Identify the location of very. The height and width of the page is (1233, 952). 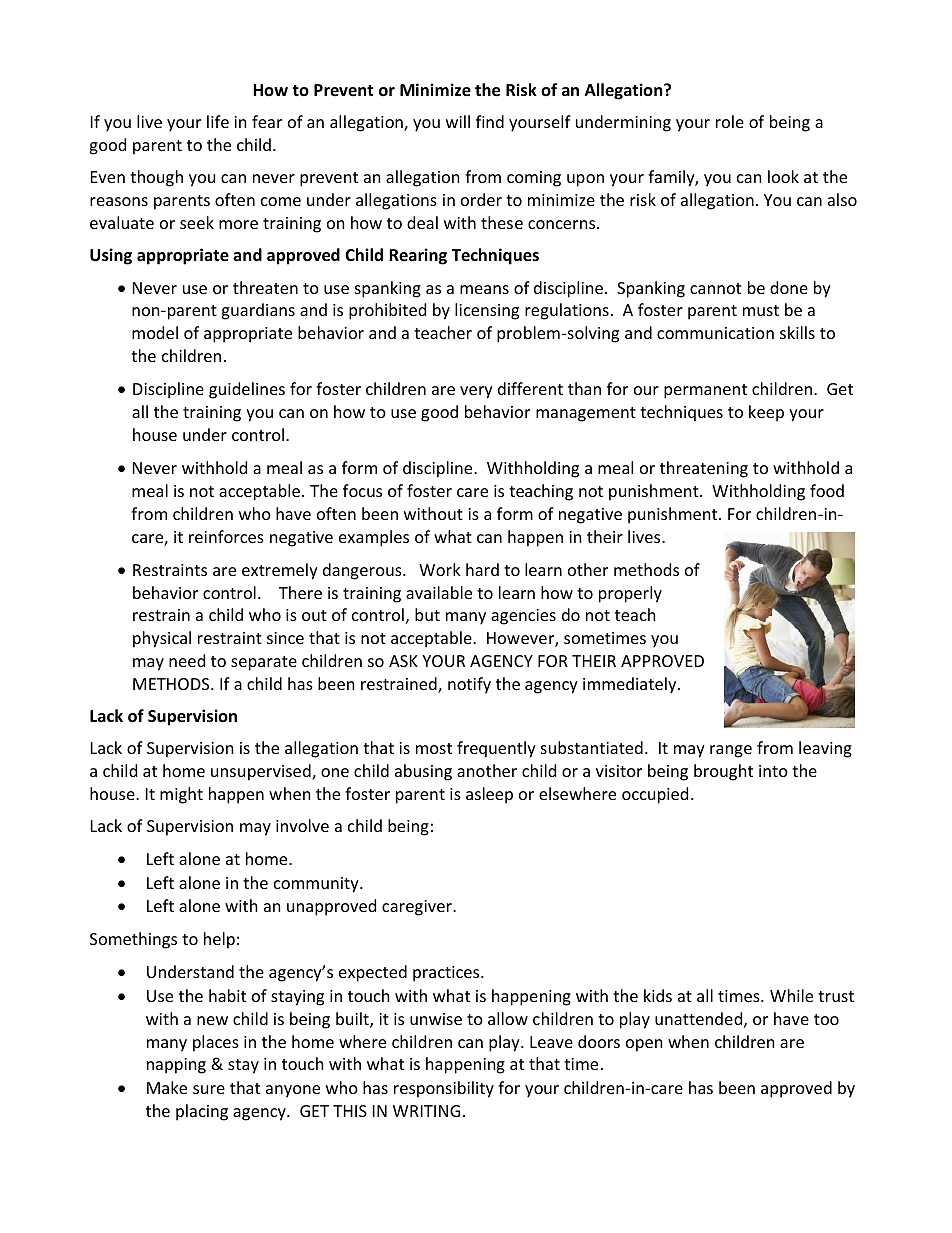
(476, 392).
